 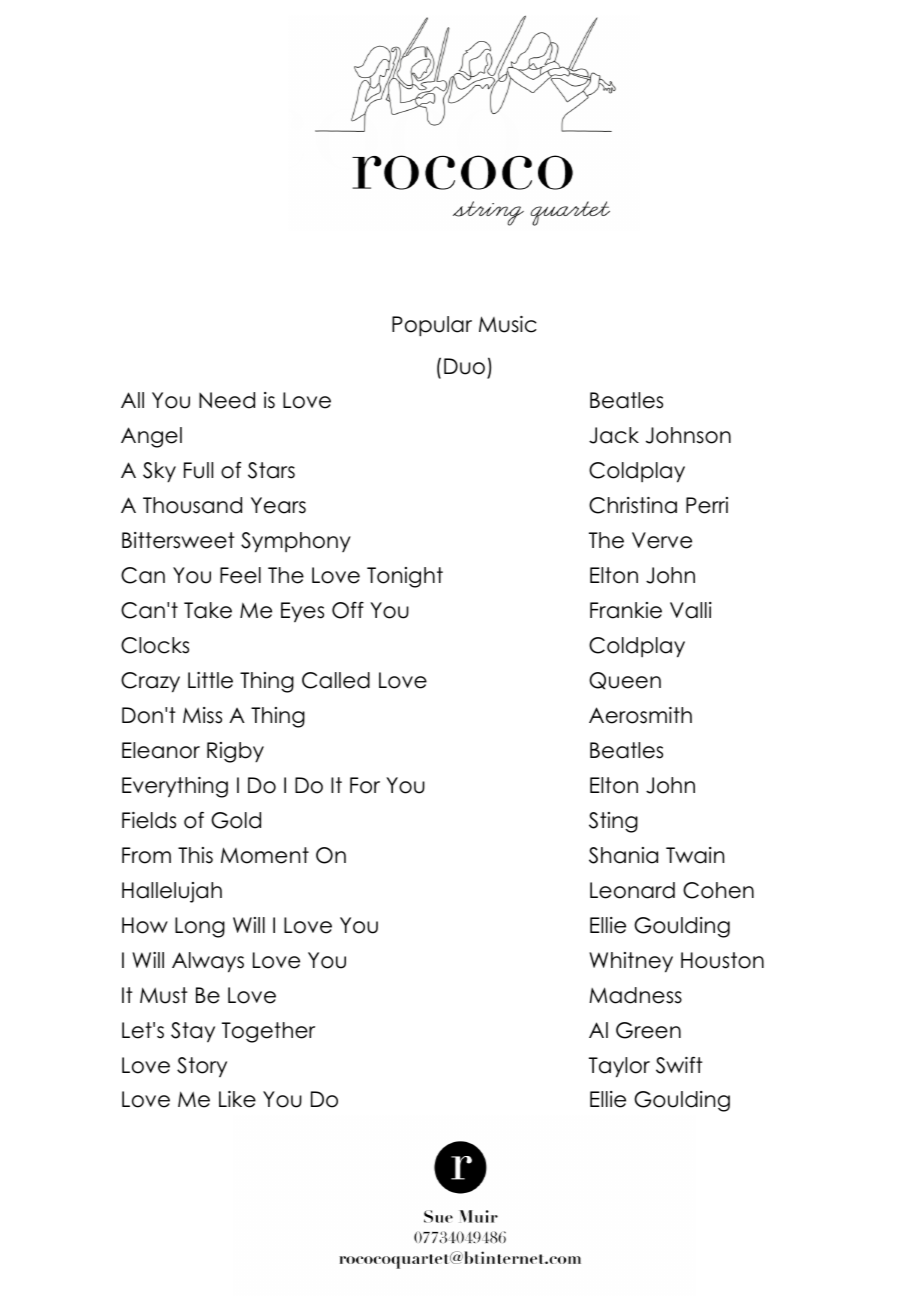 What do you see at coordinates (679, 1065) in the screenshot?
I see `Swift` at bounding box center [679, 1065].
